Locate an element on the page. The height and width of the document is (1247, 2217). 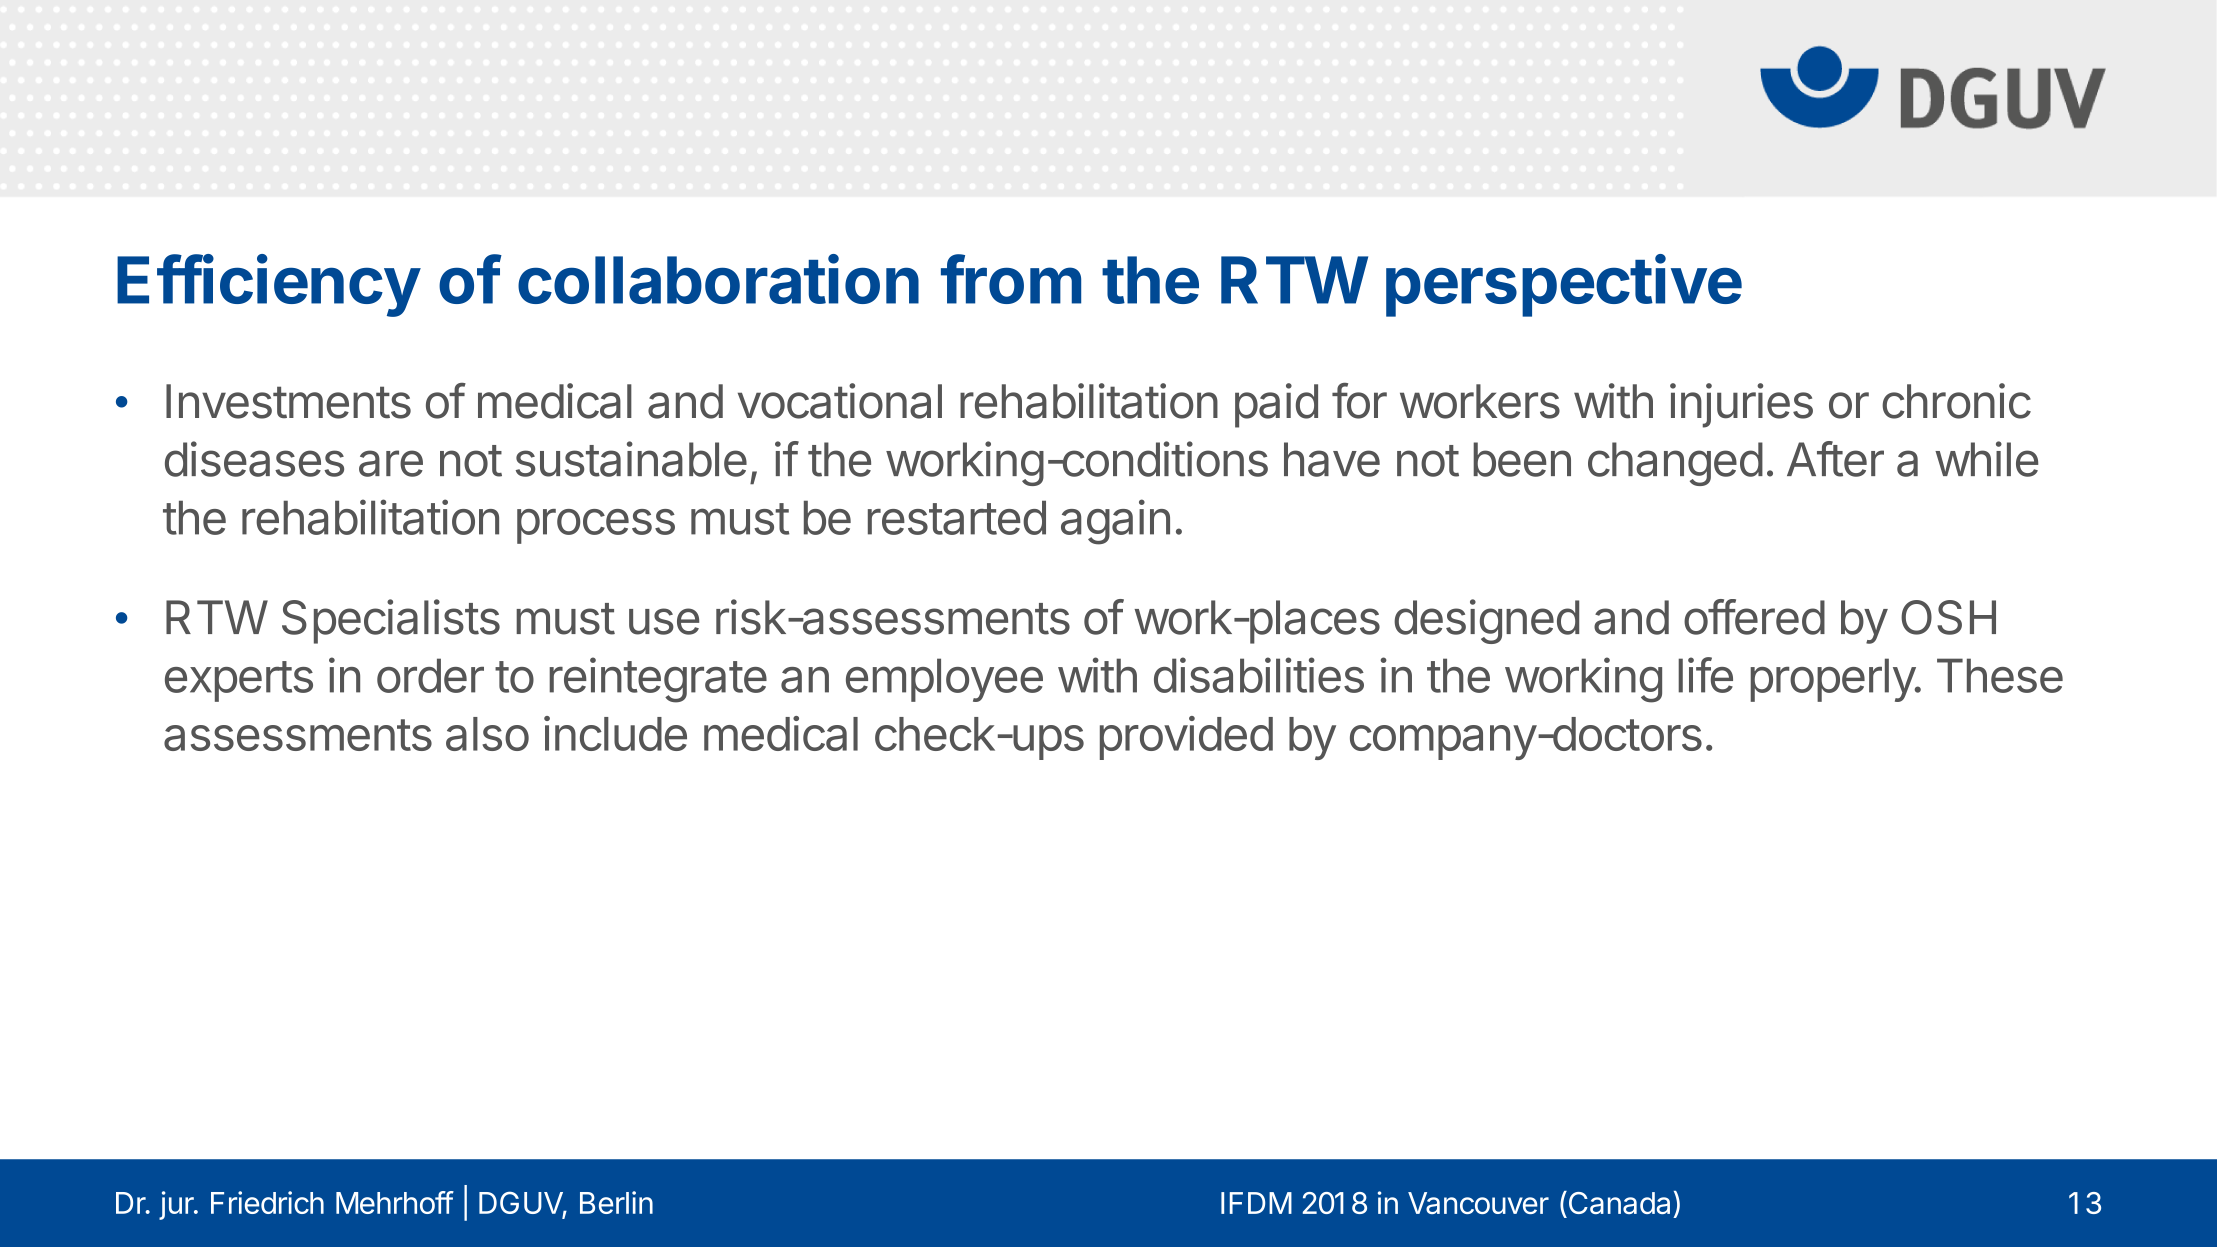
Berlin is located at coordinates (616, 1202).
